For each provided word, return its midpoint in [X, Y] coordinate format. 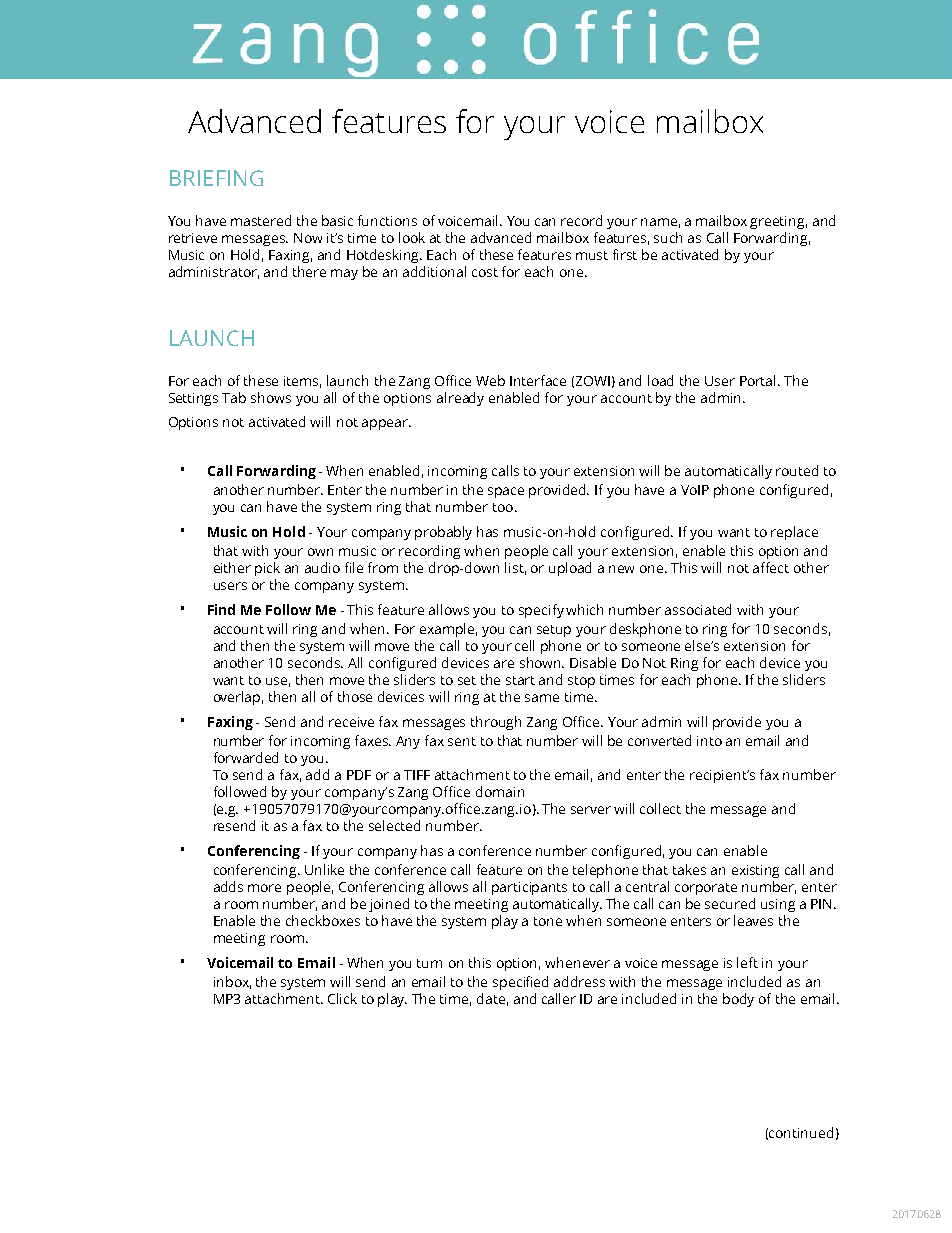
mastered [261, 220]
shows [271, 397]
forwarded [246, 757]
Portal [759, 380]
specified [520, 983]
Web [490, 380]
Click [342, 998]
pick [267, 569]
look [412, 237]
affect [771, 567]
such [668, 237]
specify [541, 611]
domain [500, 791]
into [709, 741]
